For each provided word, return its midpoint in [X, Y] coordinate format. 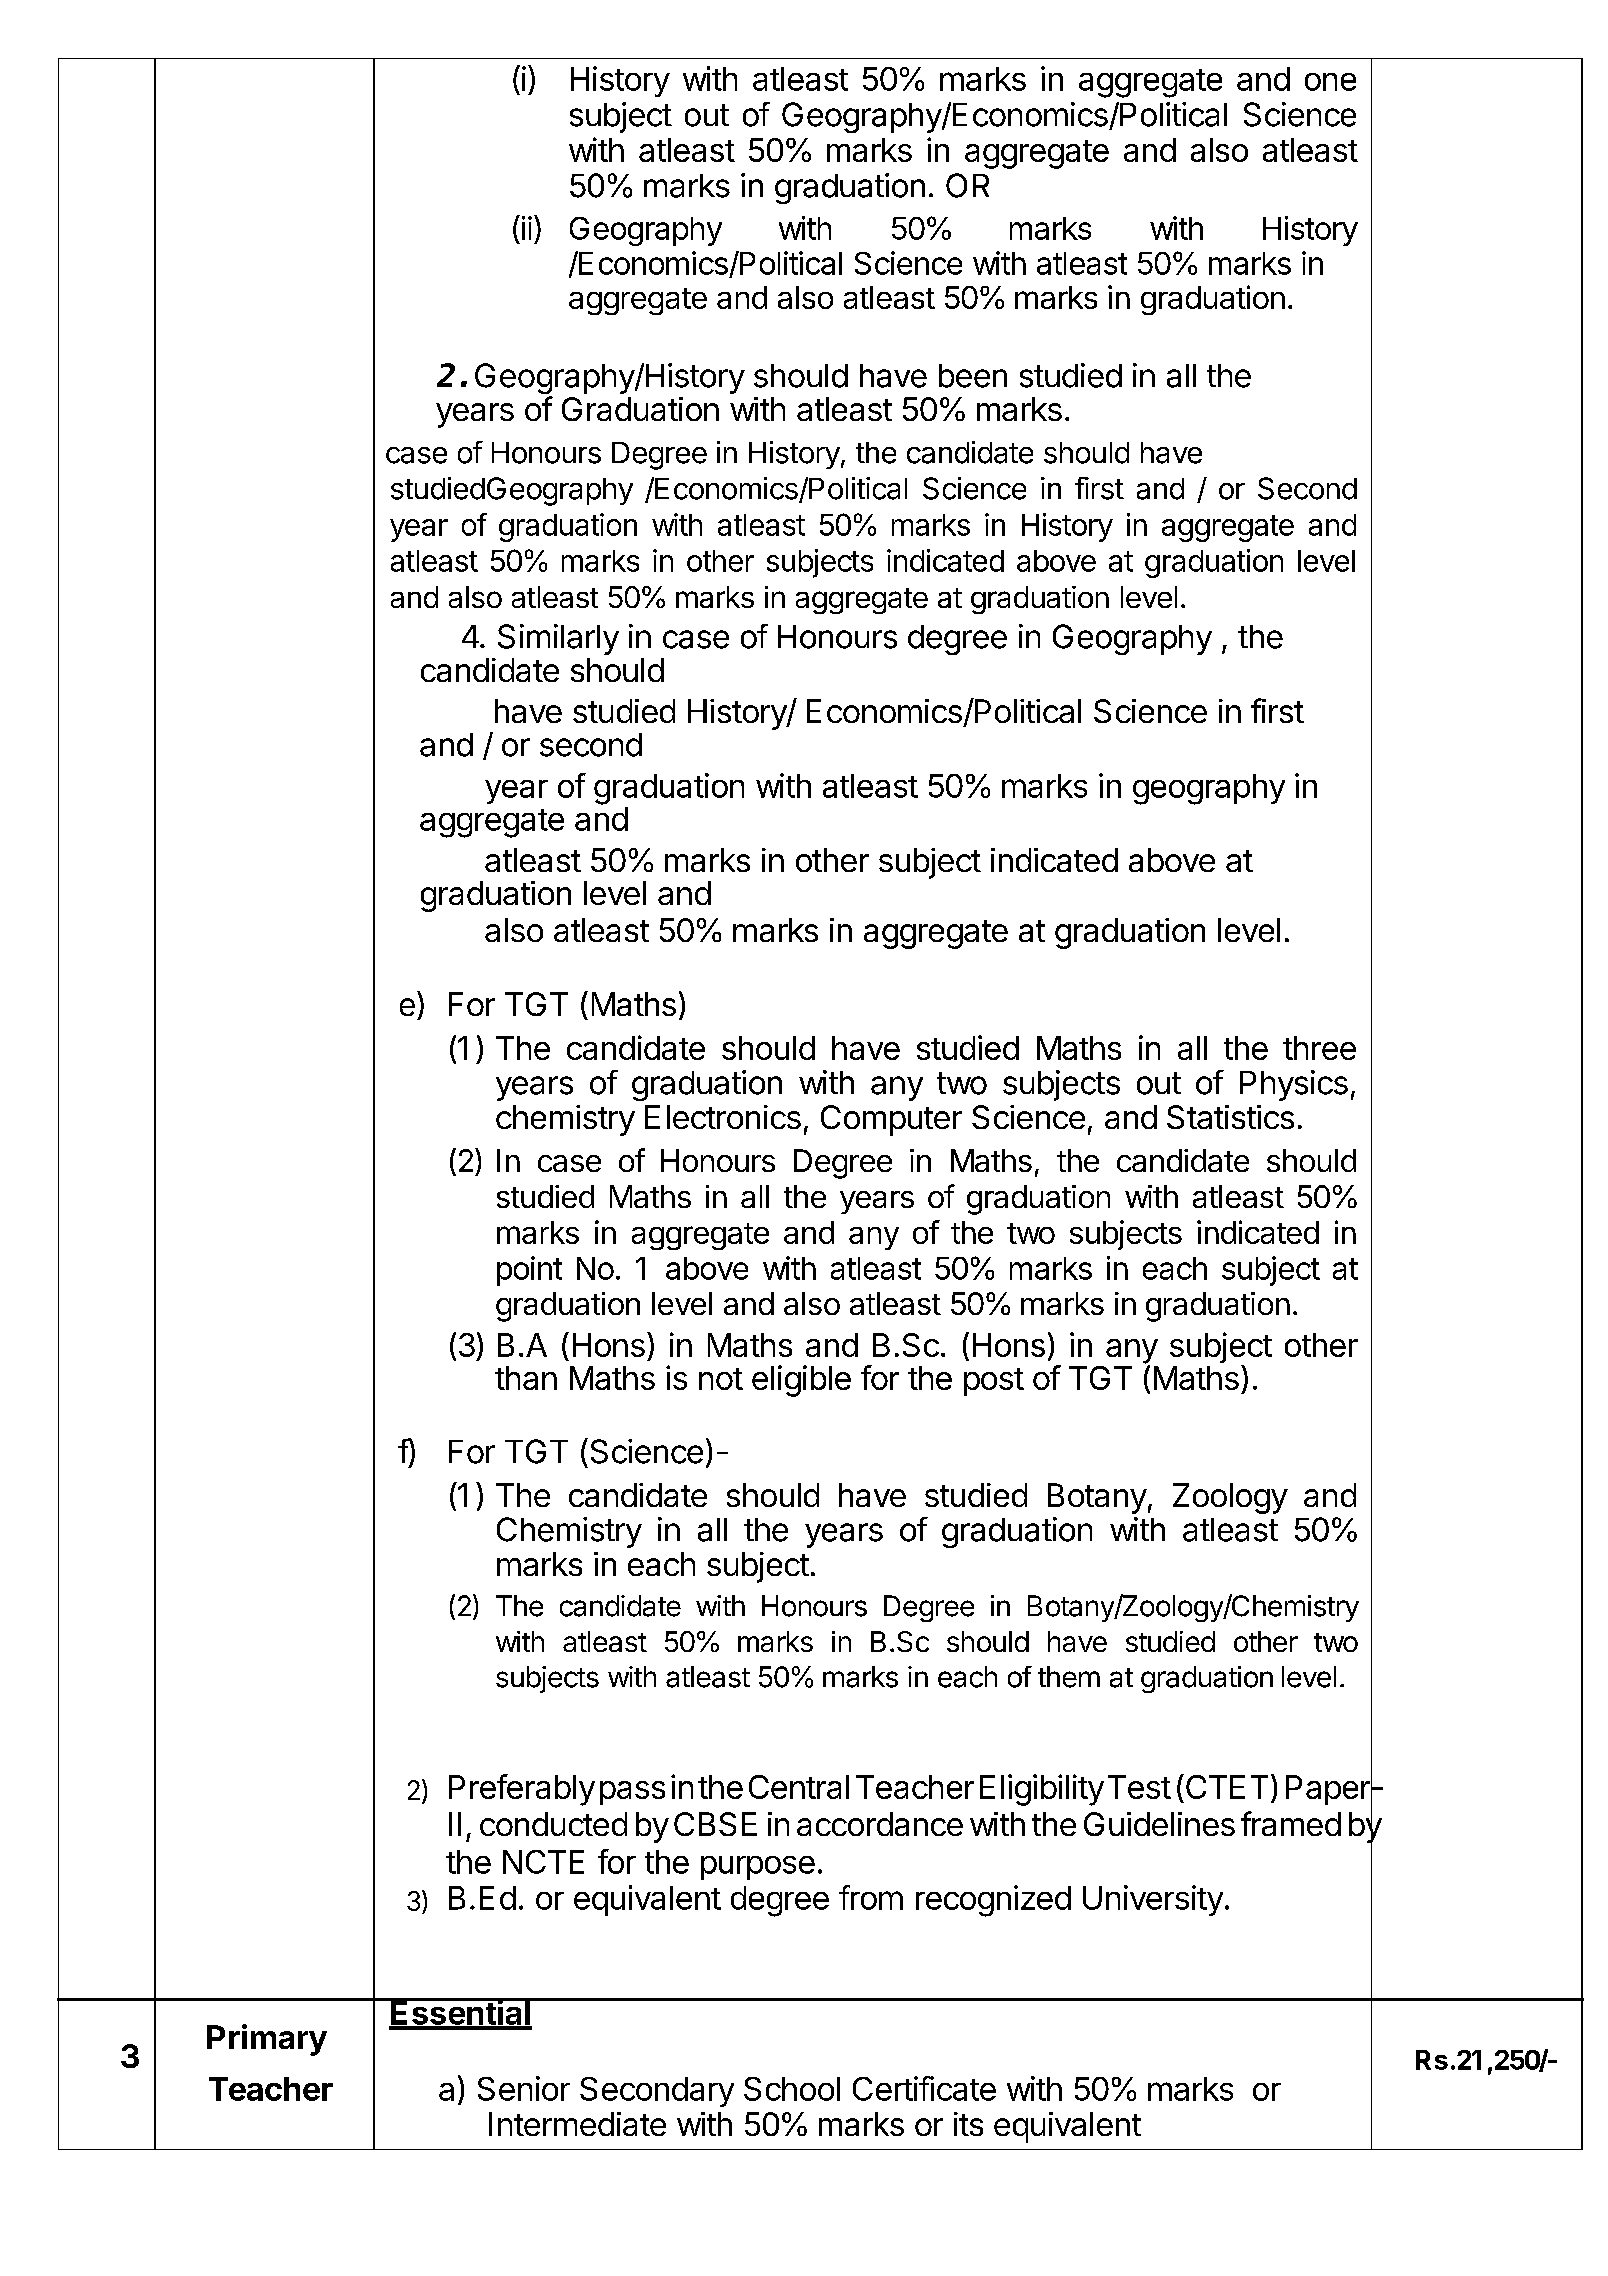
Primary [267, 2040]
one [1330, 82]
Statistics [1230, 1117]
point [529, 1271]
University [1153, 1900]
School [792, 2089]
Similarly [558, 639]
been [973, 376]
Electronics [723, 1117]
